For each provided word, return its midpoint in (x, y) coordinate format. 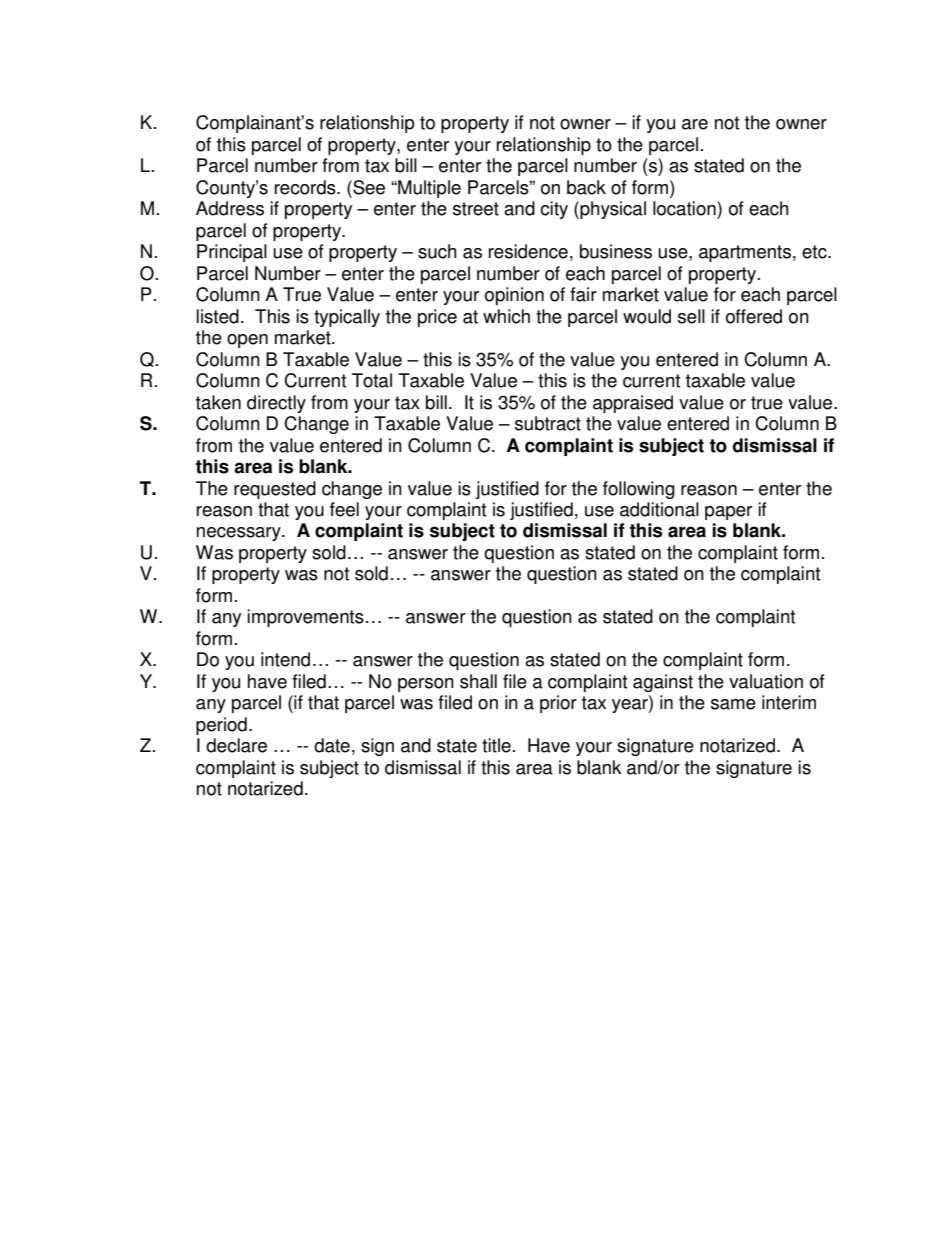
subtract (548, 423)
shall (478, 681)
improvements (305, 618)
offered (754, 316)
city (554, 210)
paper (728, 513)
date (332, 745)
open (247, 341)
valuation (766, 681)
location (685, 208)
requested (275, 490)
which (506, 316)
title (496, 745)
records (306, 187)
